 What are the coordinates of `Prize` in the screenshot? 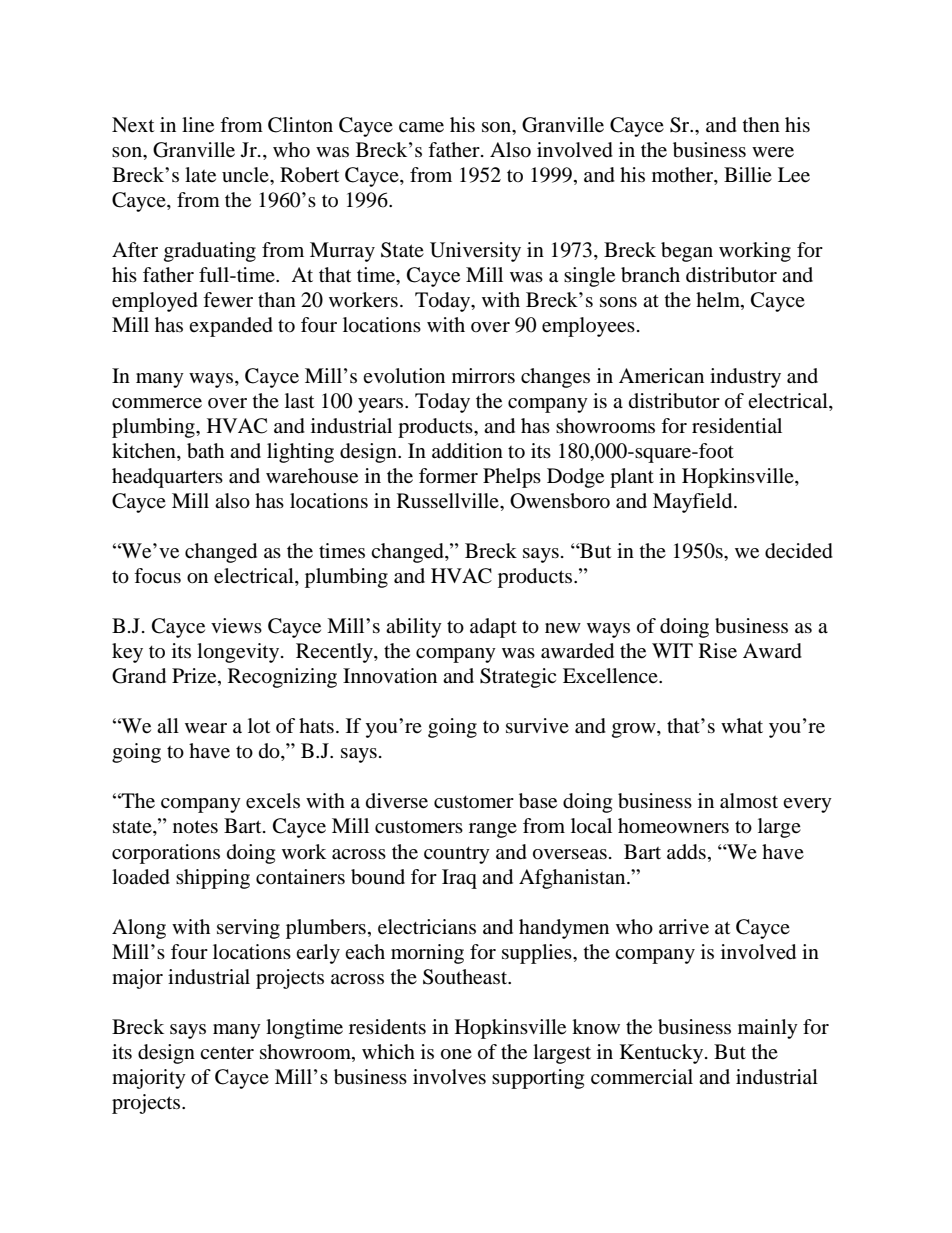 It's located at (195, 677).
